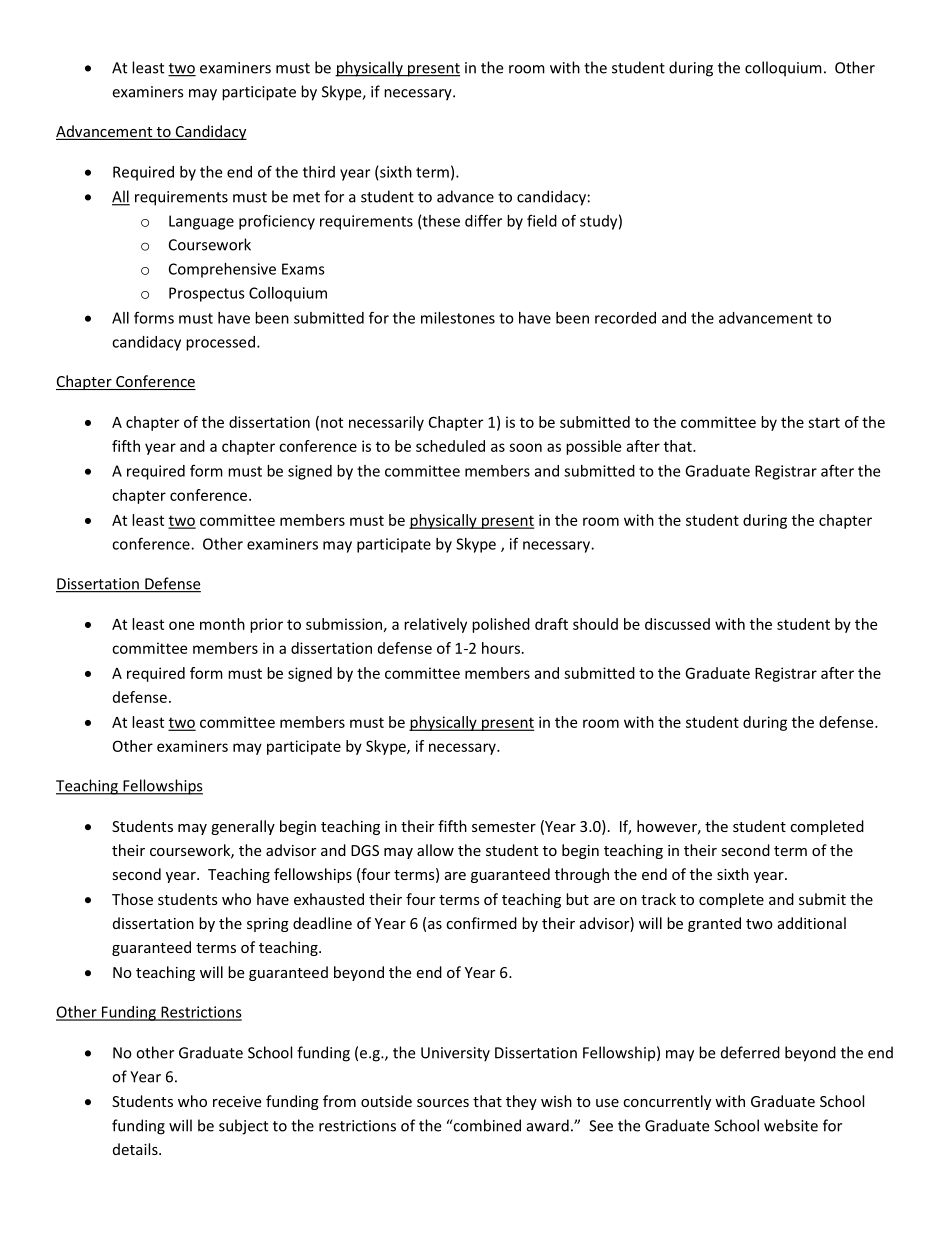 The height and width of the screenshot is (1233, 952). I want to click on sources, so click(443, 1103).
